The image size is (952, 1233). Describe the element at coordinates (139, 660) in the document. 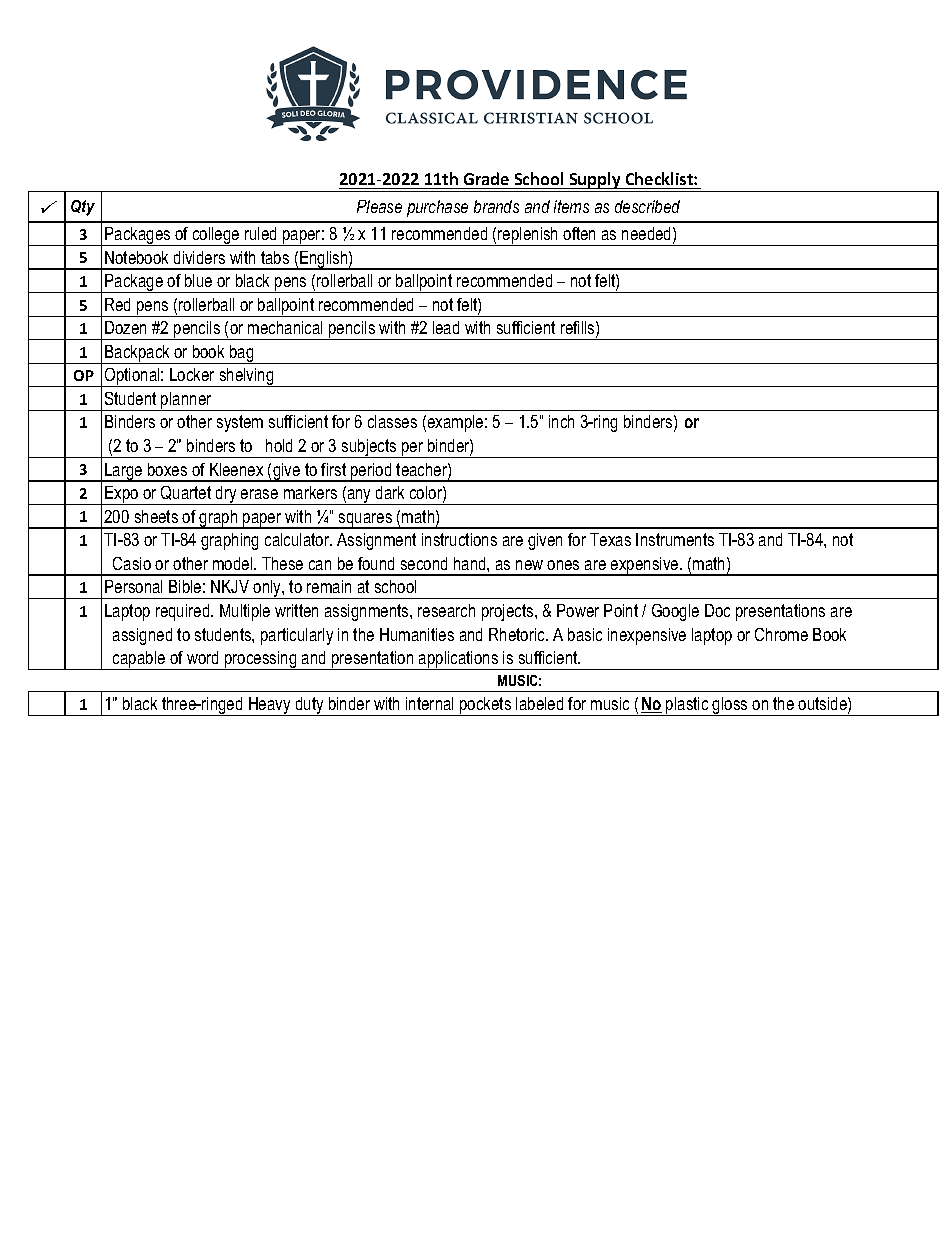

I see `capable` at that location.
